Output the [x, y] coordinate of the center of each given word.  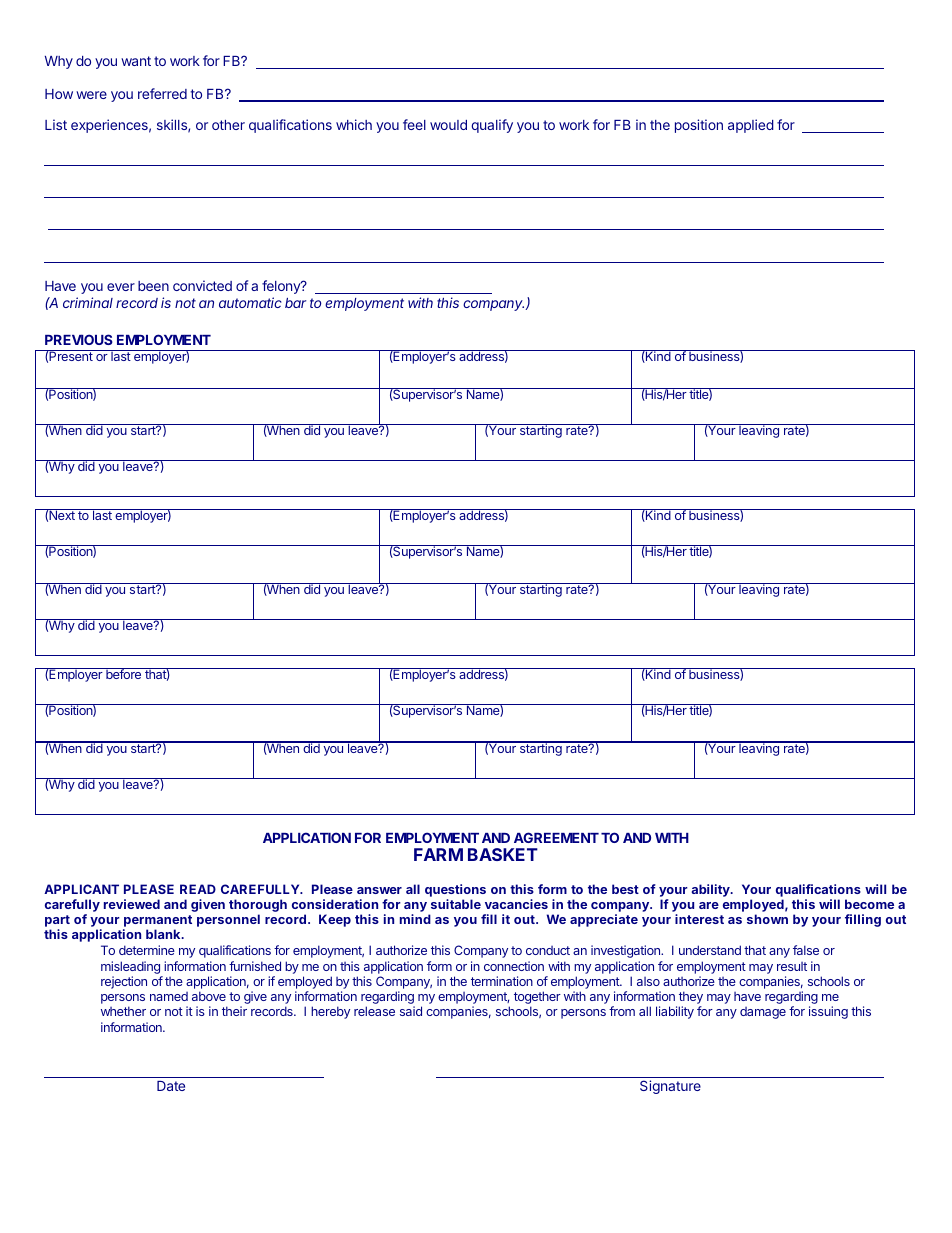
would [448, 125]
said [411, 1011]
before [124, 673]
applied [751, 126]
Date [171, 1086]
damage [763, 1013]
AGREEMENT [556, 837]
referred [162, 93]
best [625, 889]
